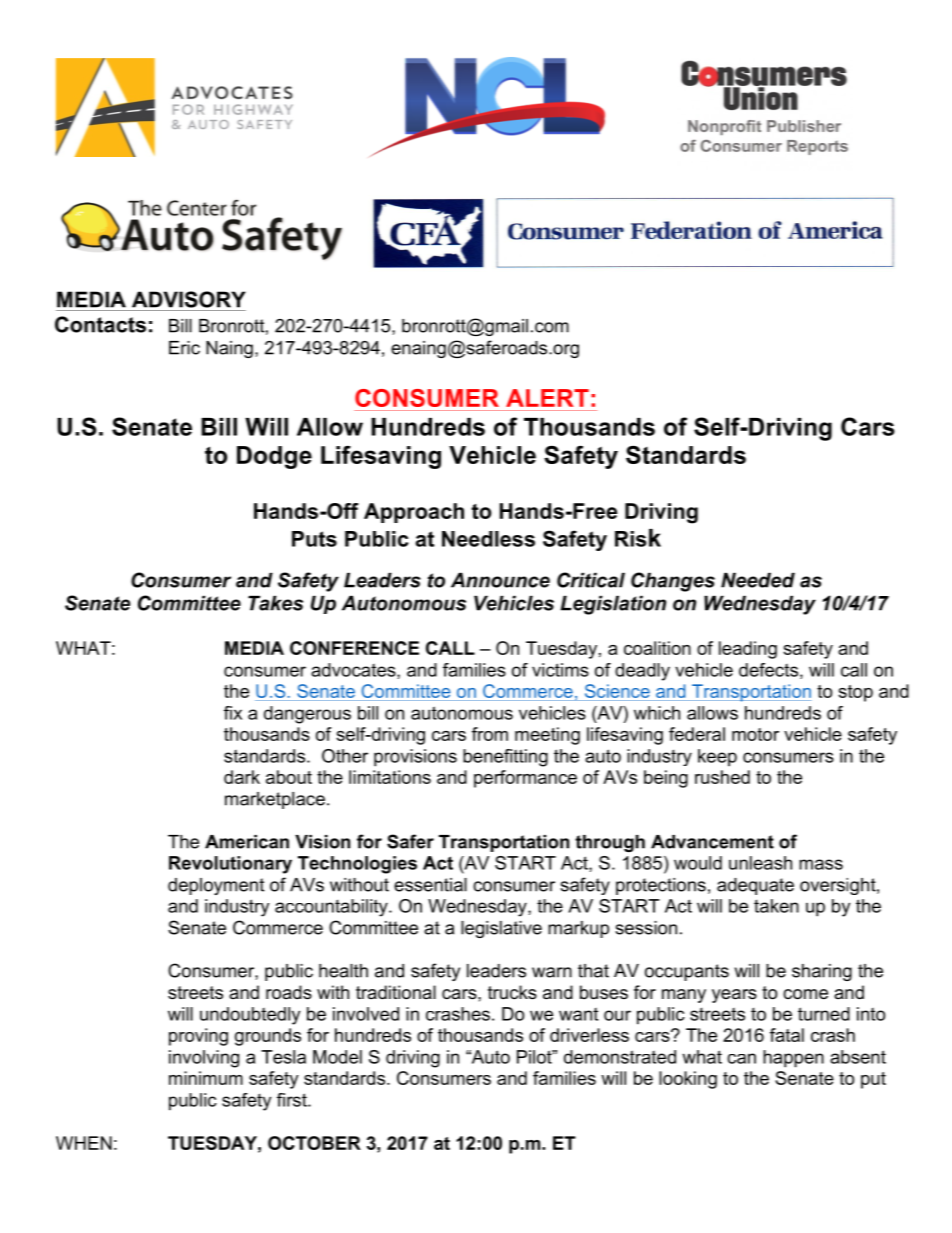  Describe the element at coordinates (490, 734) in the screenshot. I see `from` at that location.
